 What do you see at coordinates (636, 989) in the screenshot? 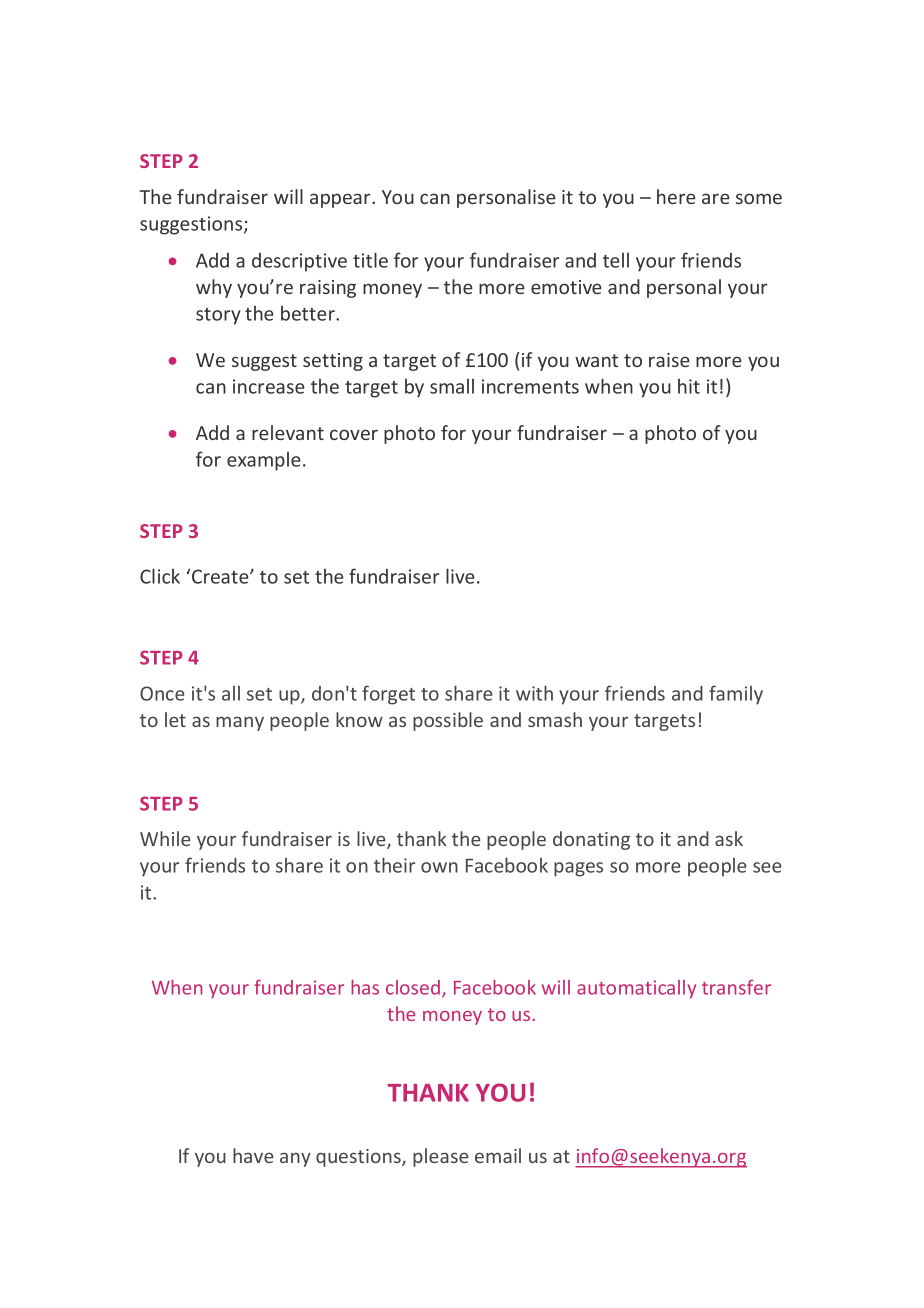
I see `automatically` at bounding box center [636, 989].
